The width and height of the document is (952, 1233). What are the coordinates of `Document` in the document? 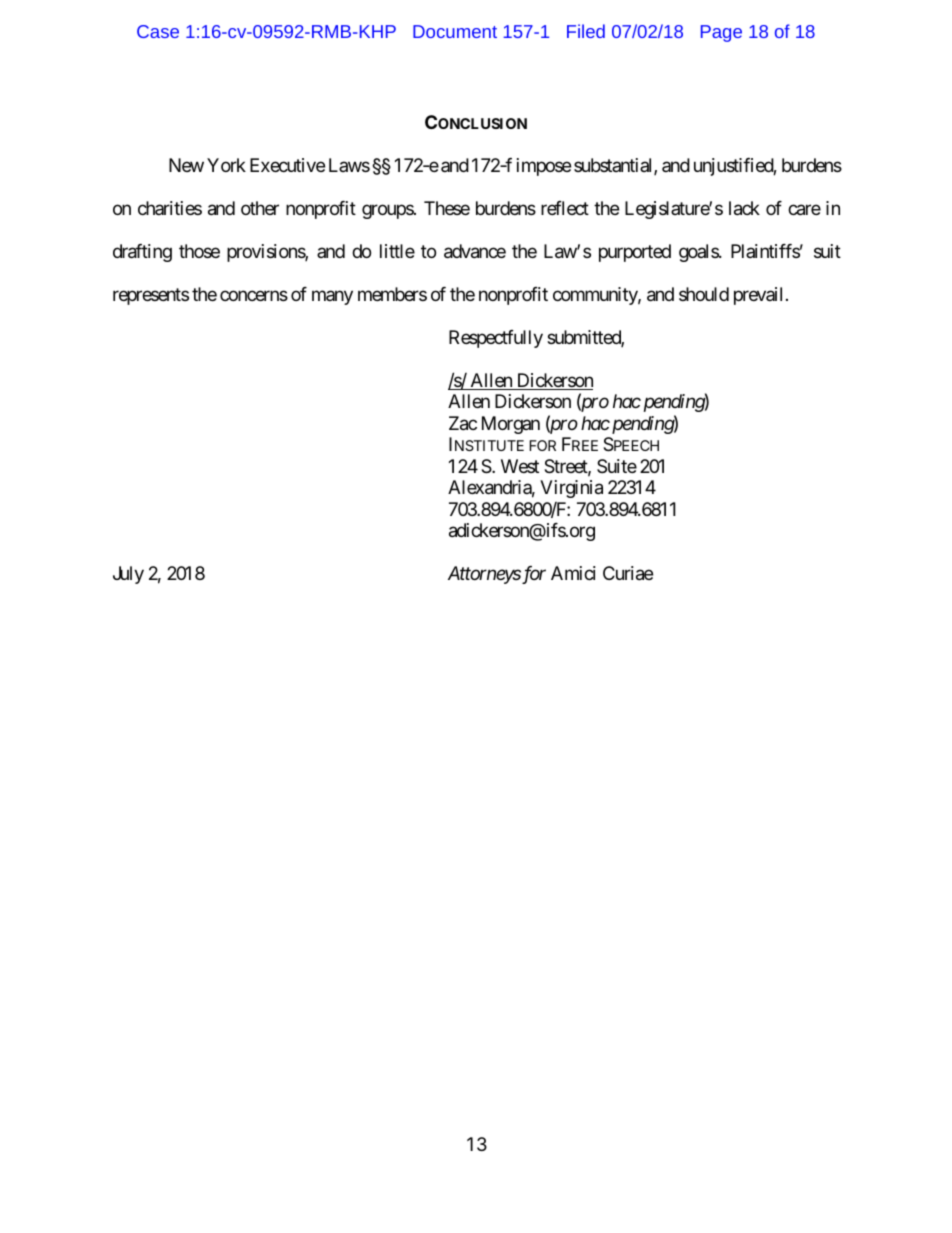 It's located at (455, 31).
